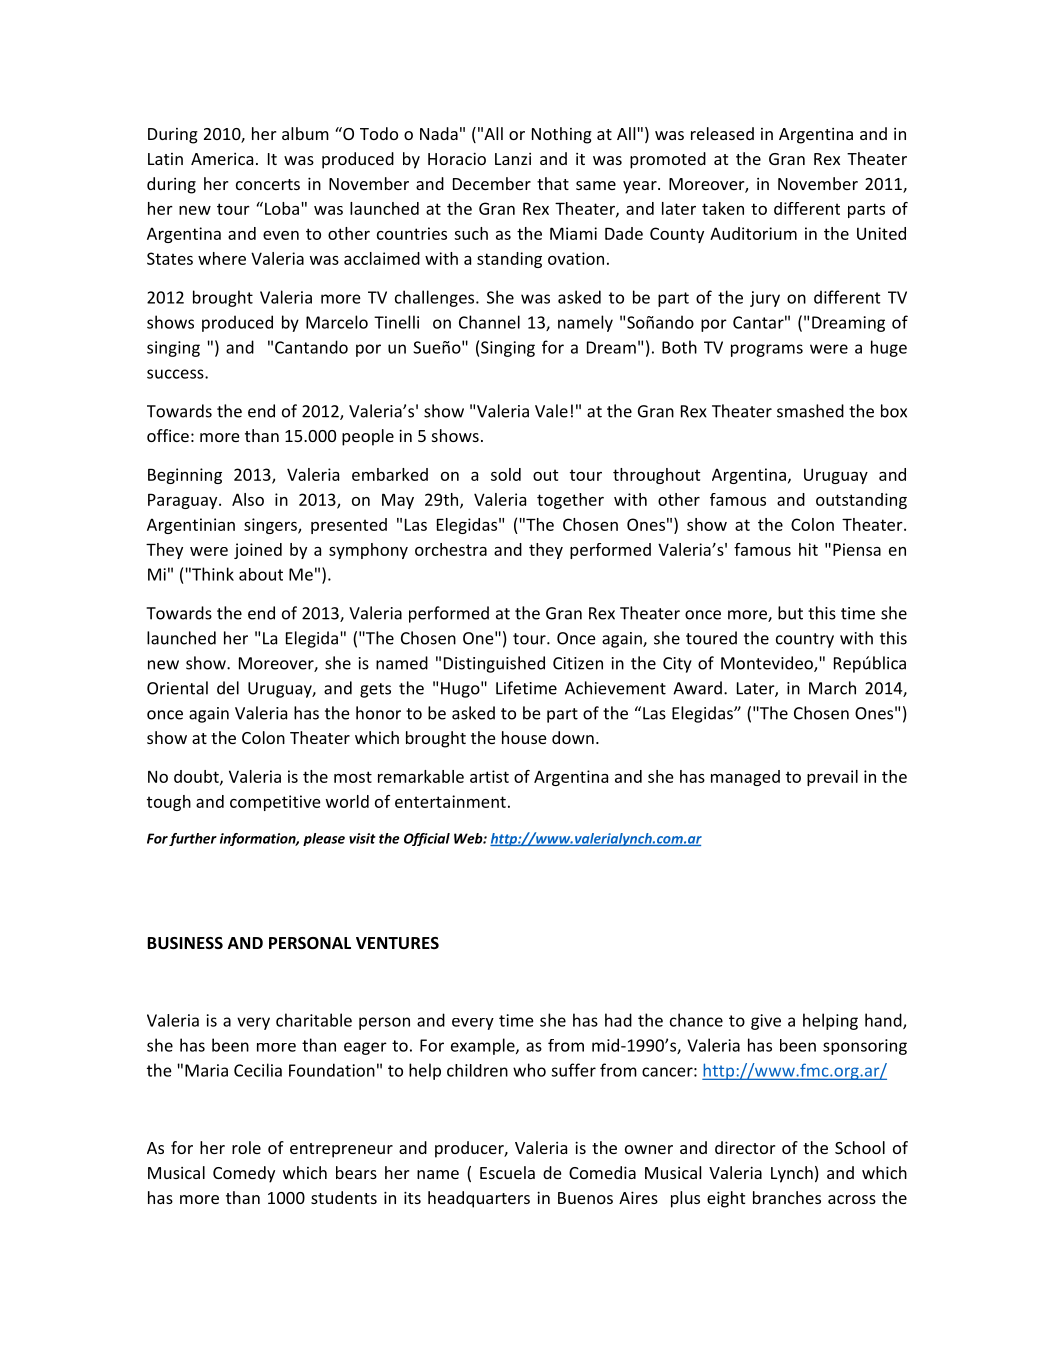 The height and width of the screenshot is (1364, 1054). Describe the element at coordinates (507, 1172) in the screenshot. I see `Escuela` at that location.
